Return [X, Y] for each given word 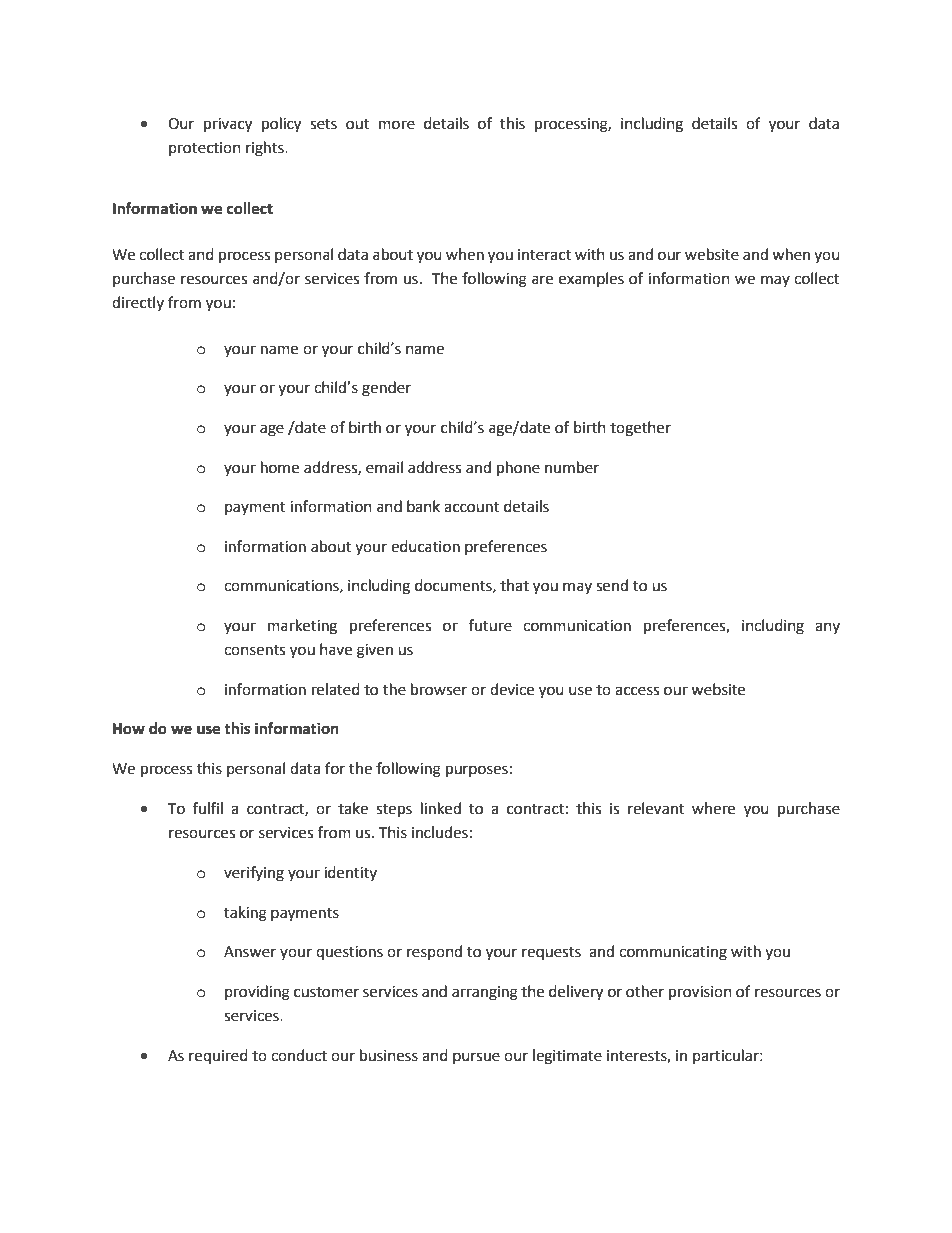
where [713, 808]
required [218, 1056]
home [280, 467]
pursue [476, 1058]
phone [518, 469]
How [129, 729]
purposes [477, 771]
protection [205, 149]
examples [591, 279]
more [397, 125]
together [640, 429]
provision [700, 993]
